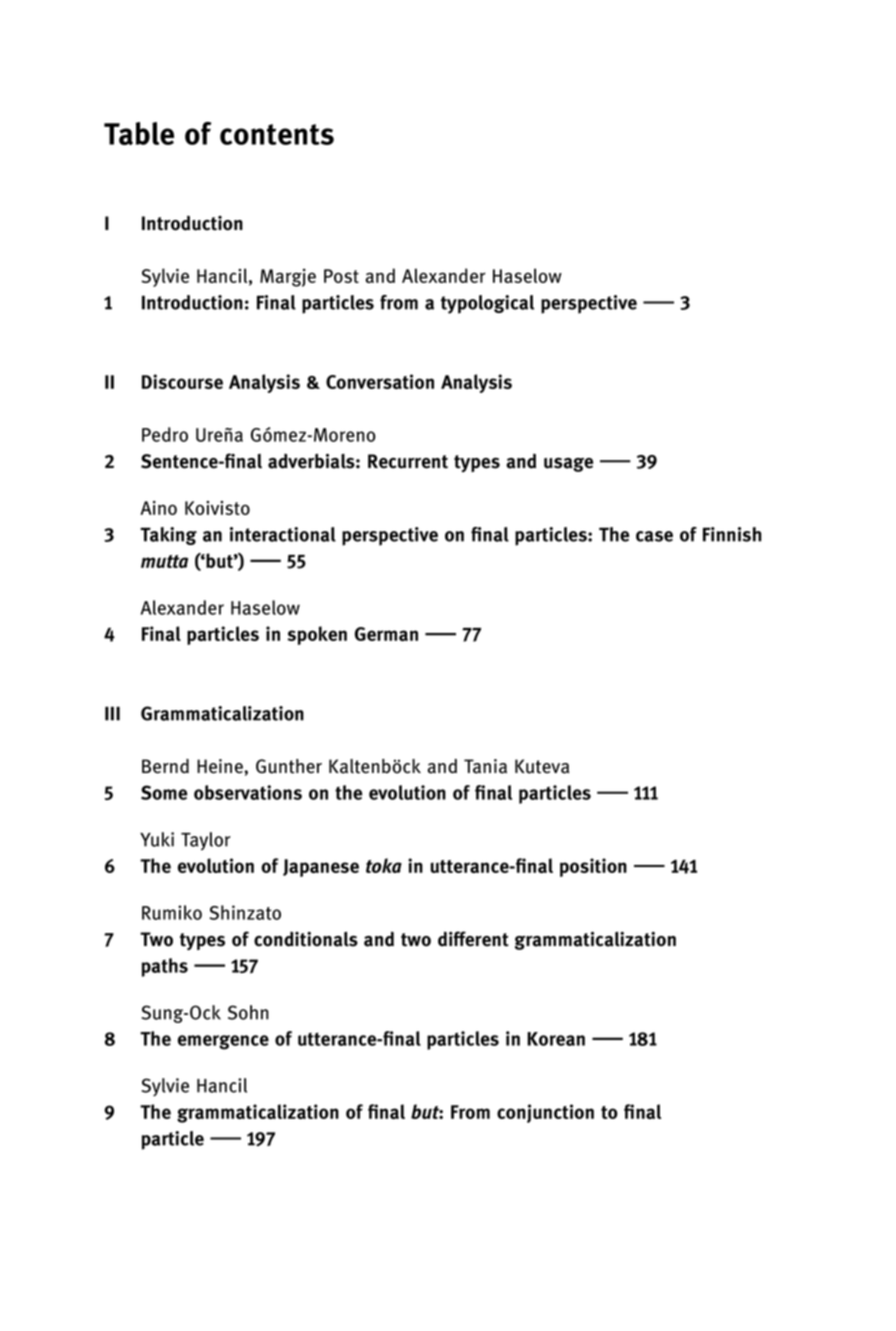 This screenshot has width=896, height=1331. What do you see at coordinates (341, 276) in the screenshot?
I see `Post` at bounding box center [341, 276].
